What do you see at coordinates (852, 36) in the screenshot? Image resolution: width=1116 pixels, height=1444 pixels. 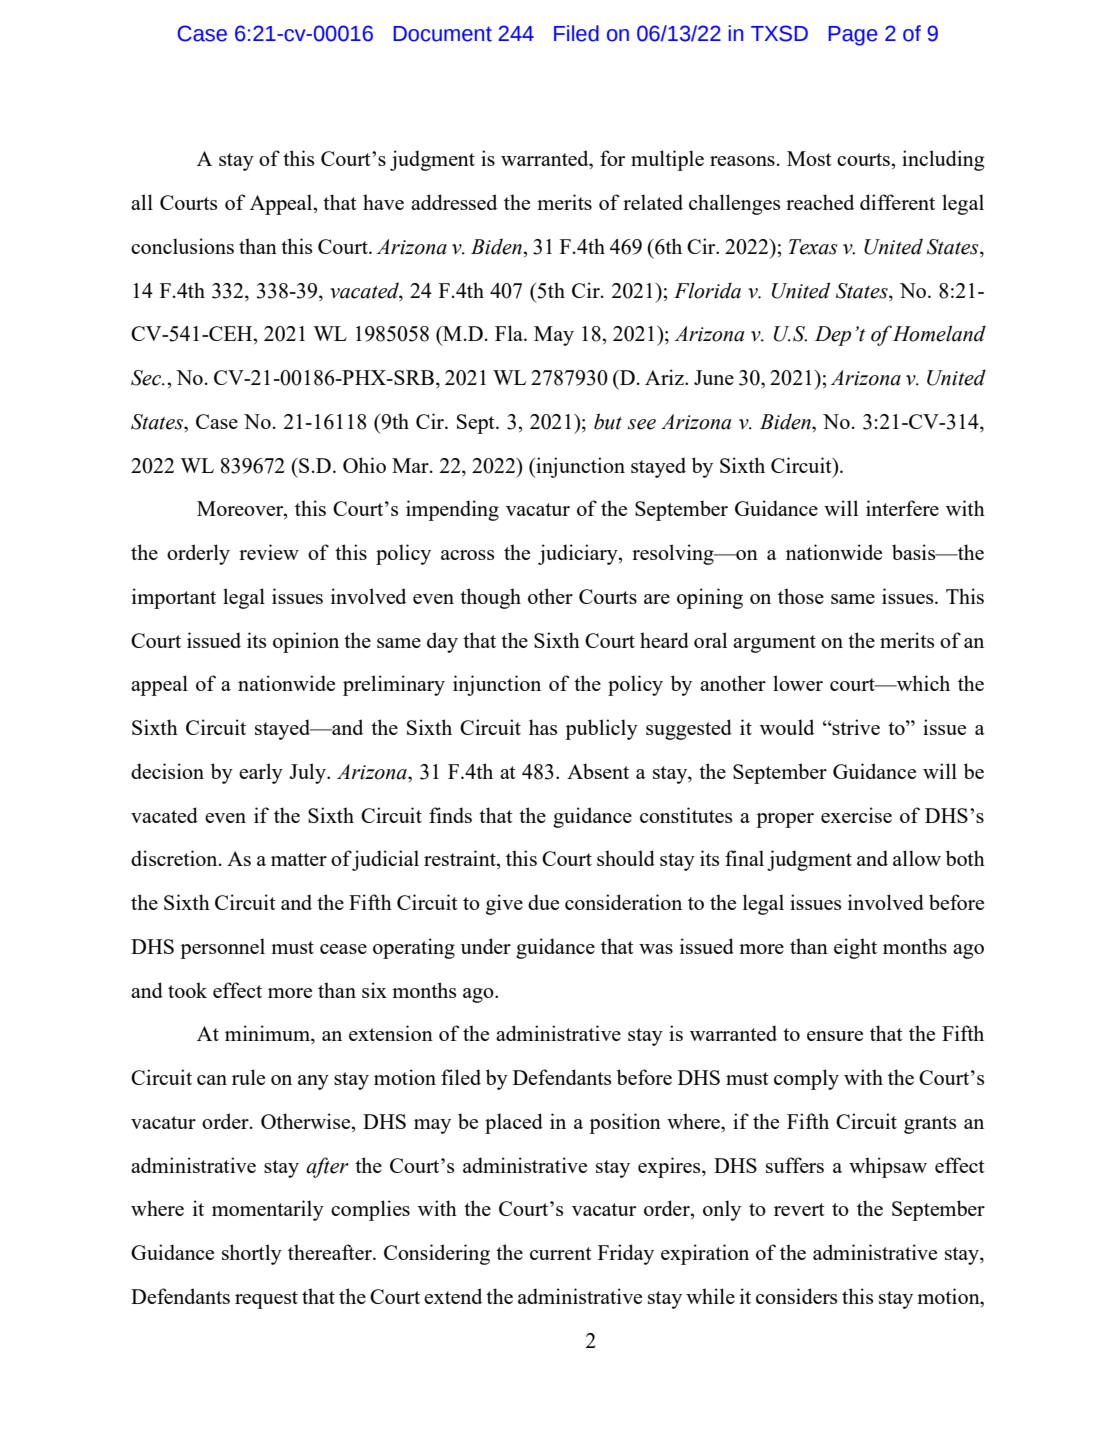 I see `Page` at bounding box center [852, 36].
